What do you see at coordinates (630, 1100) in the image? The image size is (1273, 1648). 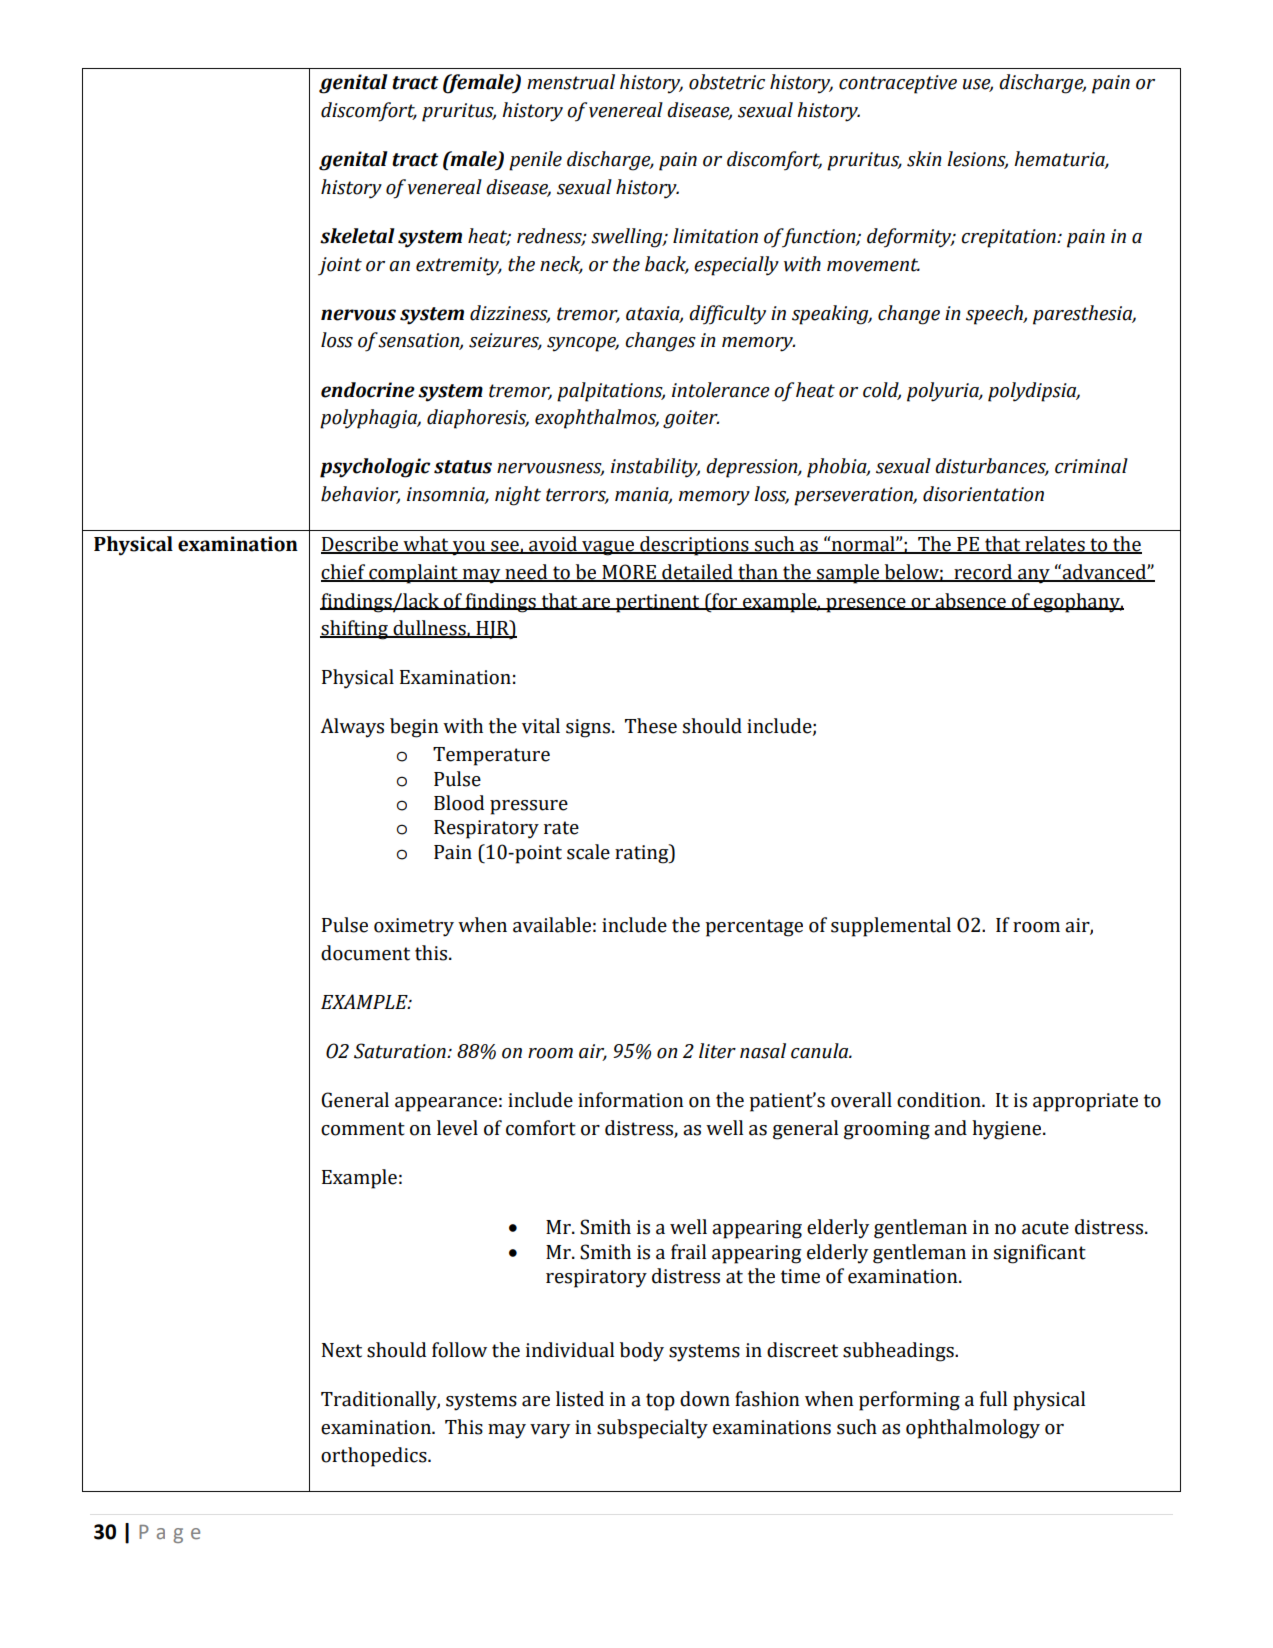 I see `information` at bounding box center [630, 1100].
